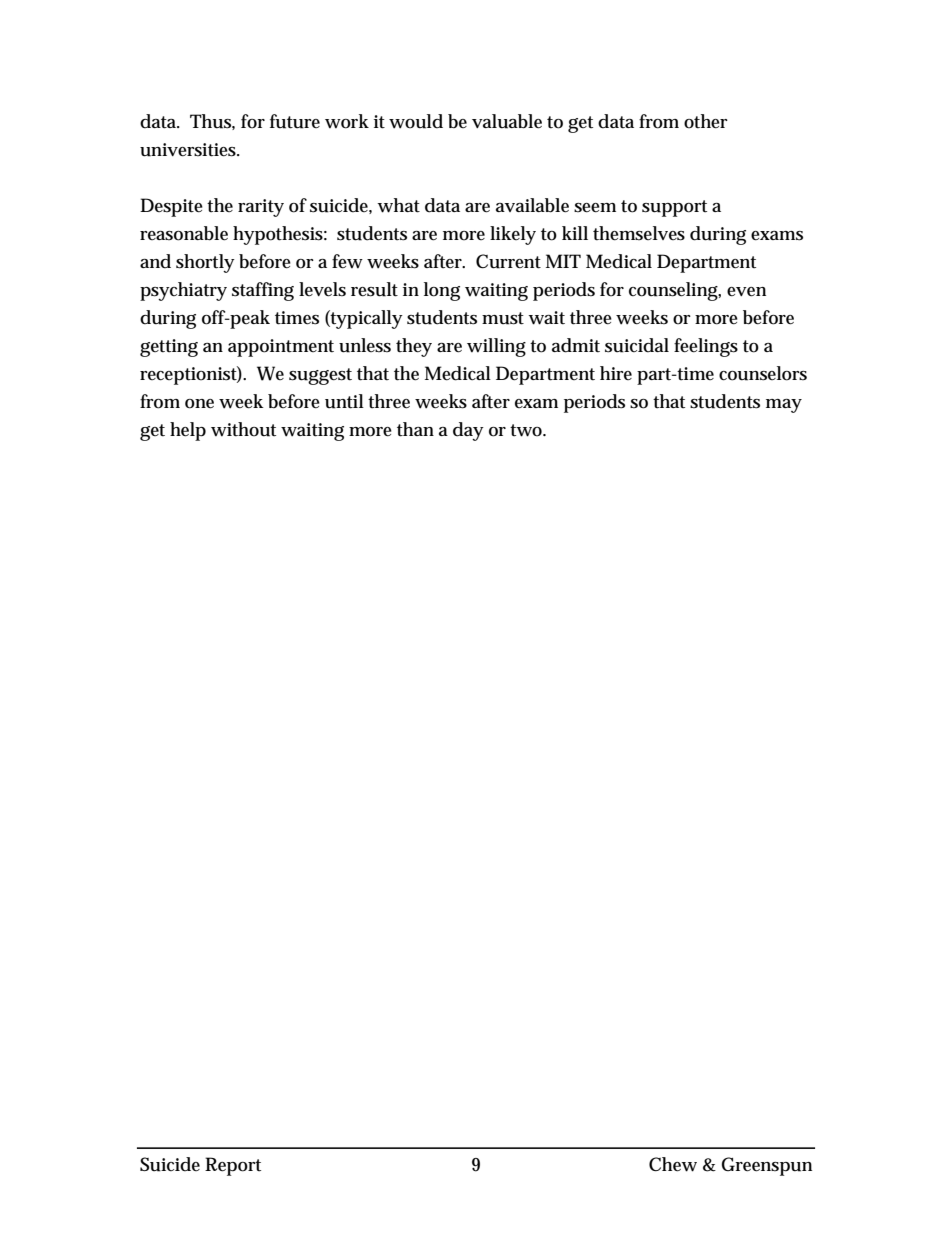  Describe the element at coordinates (189, 150) in the document. I see `universities` at that location.
